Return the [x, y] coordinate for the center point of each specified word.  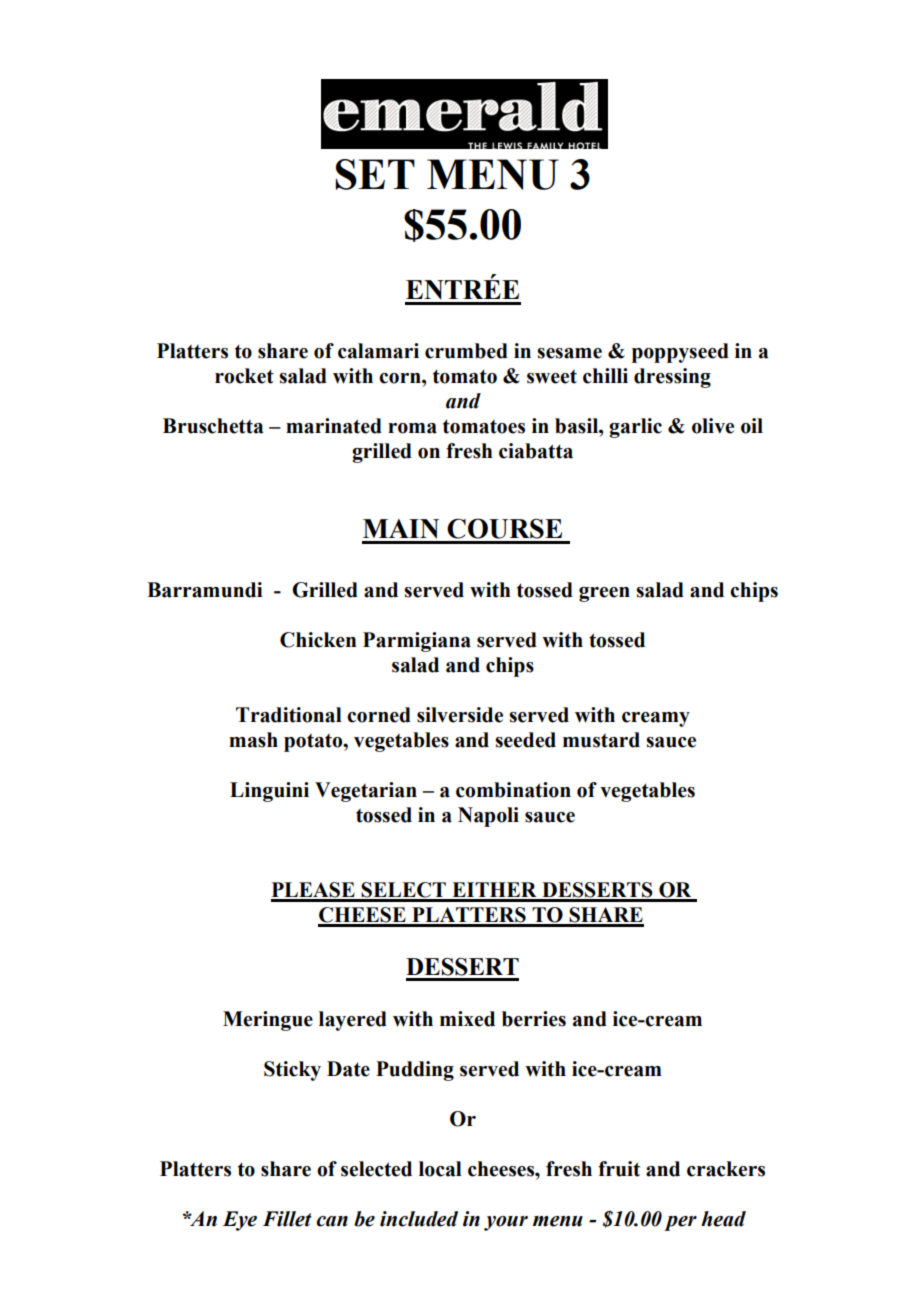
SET [375, 174]
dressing [672, 378]
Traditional [289, 715]
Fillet [287, 1219]
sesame [569, 353]
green [604, 594]
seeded [525, 740]
